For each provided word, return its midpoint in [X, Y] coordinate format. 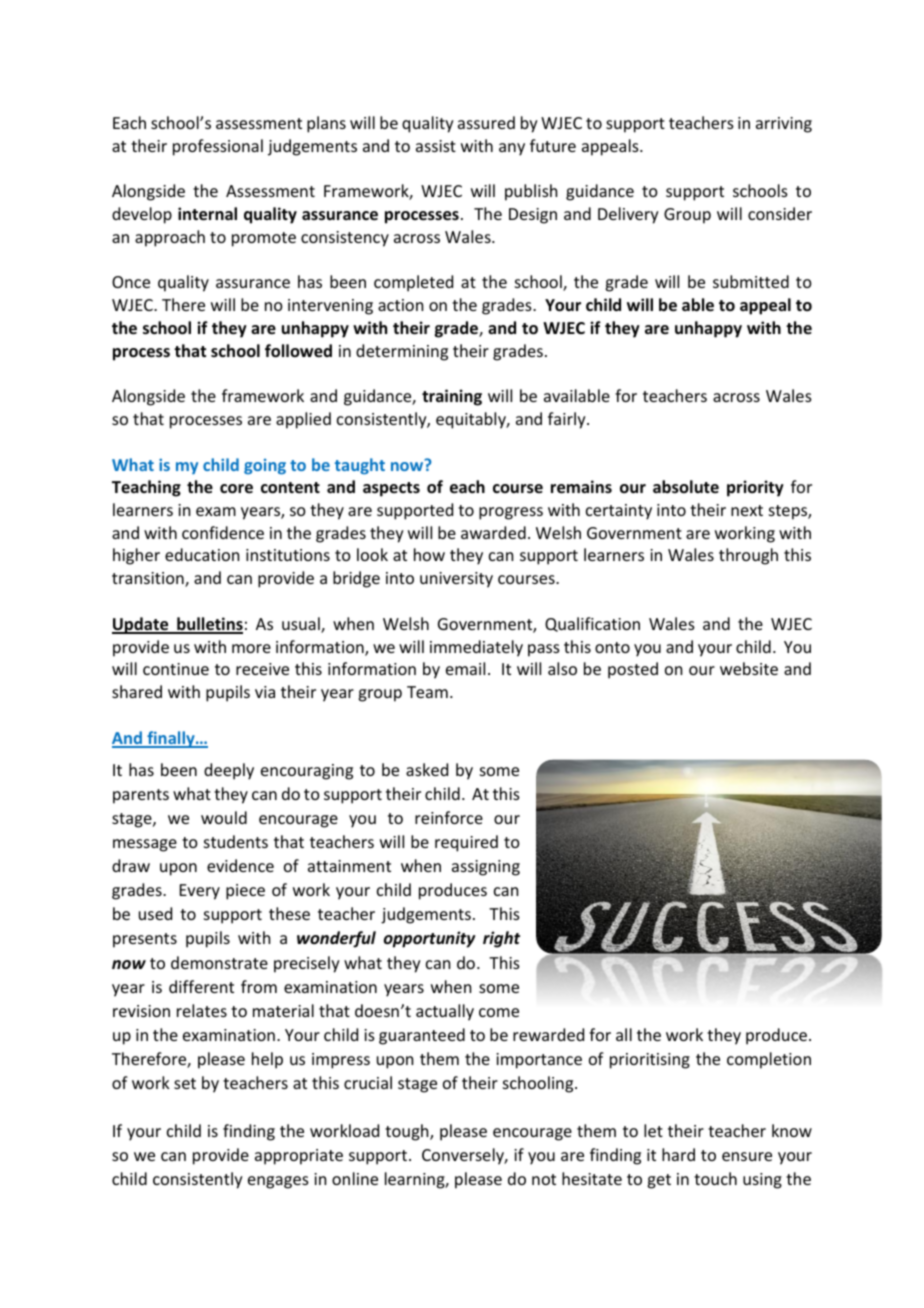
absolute [686, 487]
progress [511, 513]
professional [218, 147]
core [236, 489]
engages [278, 1182]
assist [436, 146]
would [224, 817]
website [749, 668]
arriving [784, 125]
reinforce [449, 817]
